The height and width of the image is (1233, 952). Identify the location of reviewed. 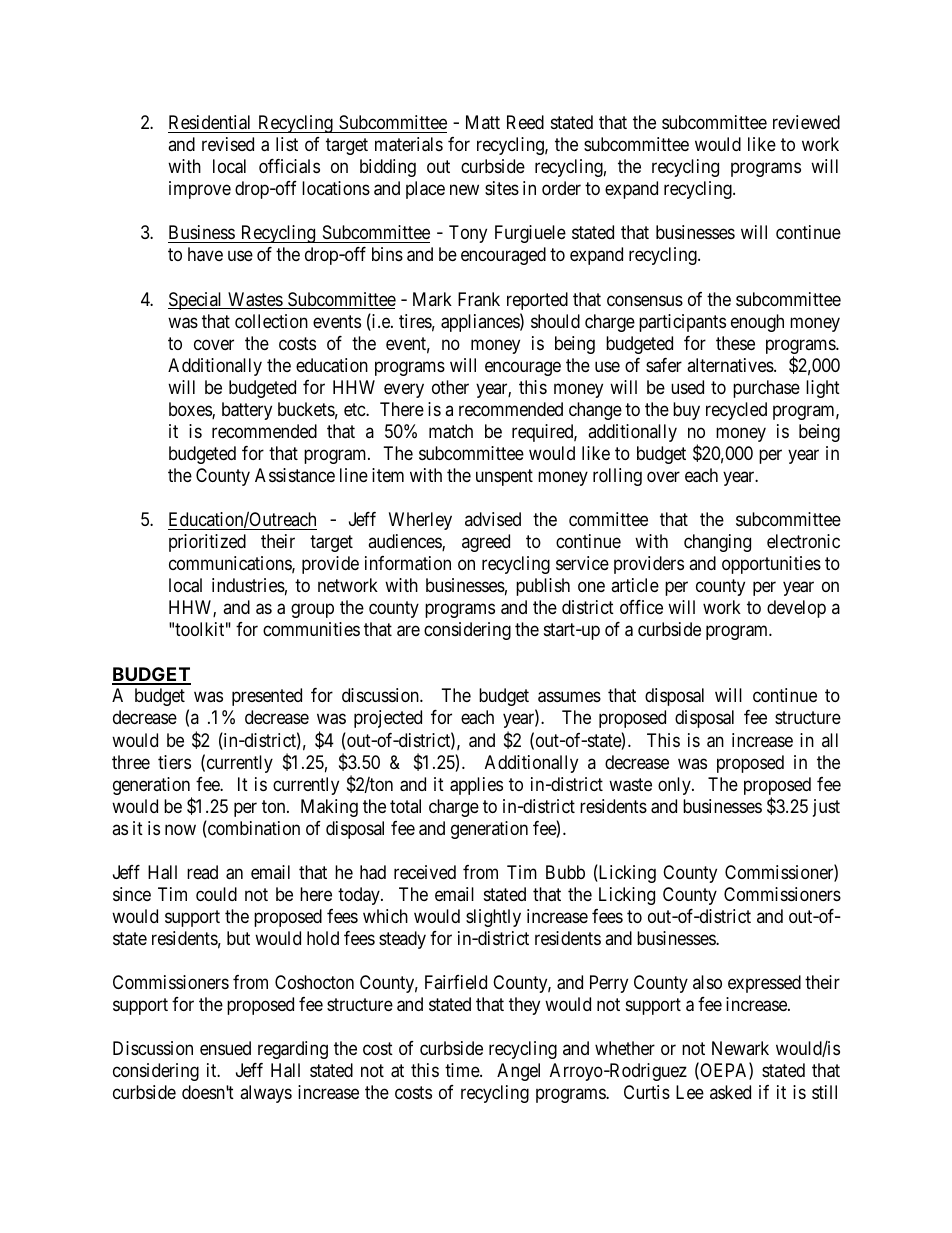
(806, 122).
